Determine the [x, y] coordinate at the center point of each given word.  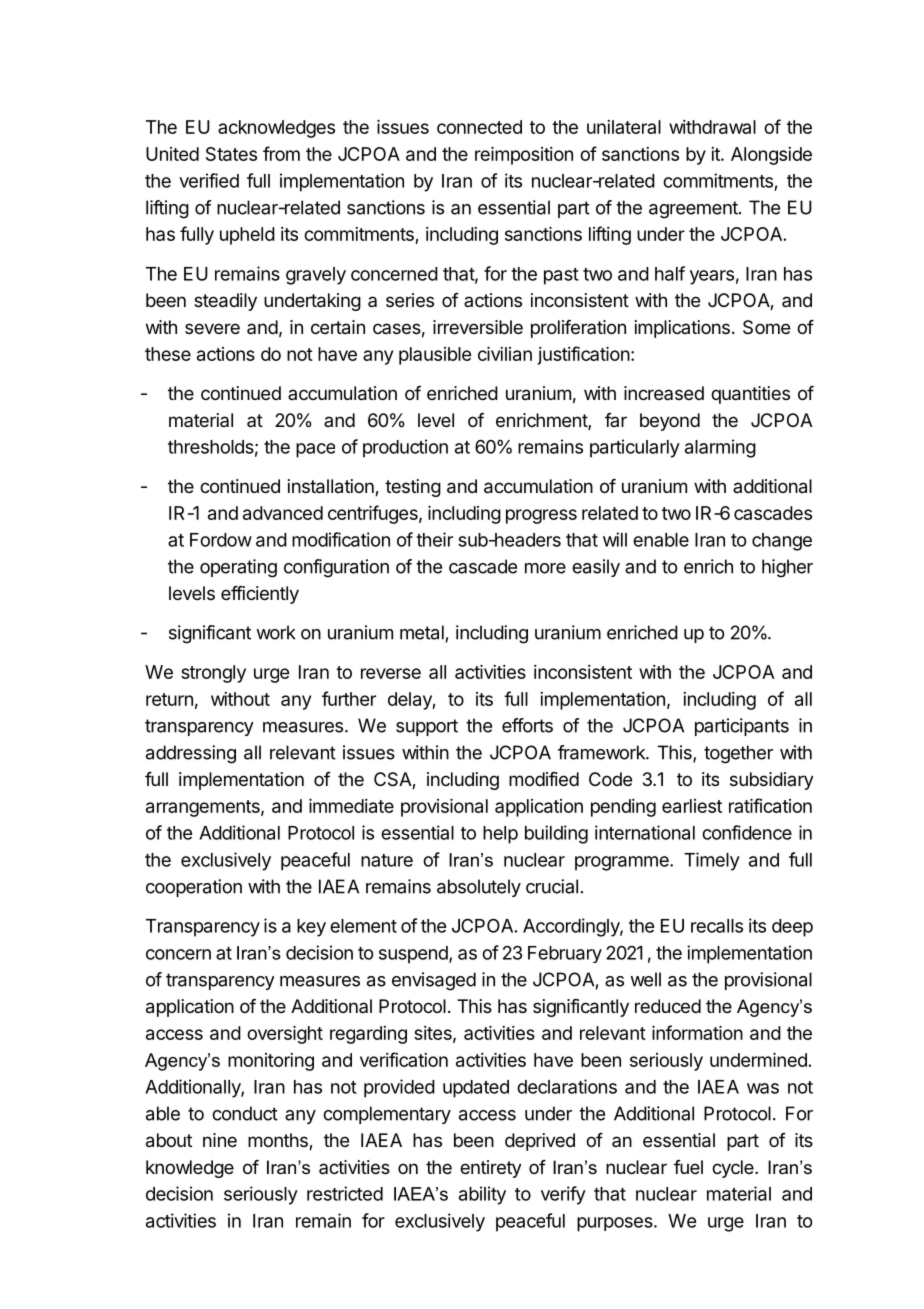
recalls [717, 926]
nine [220, 1140]
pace [315, 450]
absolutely [479, 888]
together [738, 754]
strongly [213, 674]
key [311, 928]
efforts [527, 725]
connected [479, 127]
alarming [720, 448]
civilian [505, 354]
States [231, 154]
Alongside [771, 156]
